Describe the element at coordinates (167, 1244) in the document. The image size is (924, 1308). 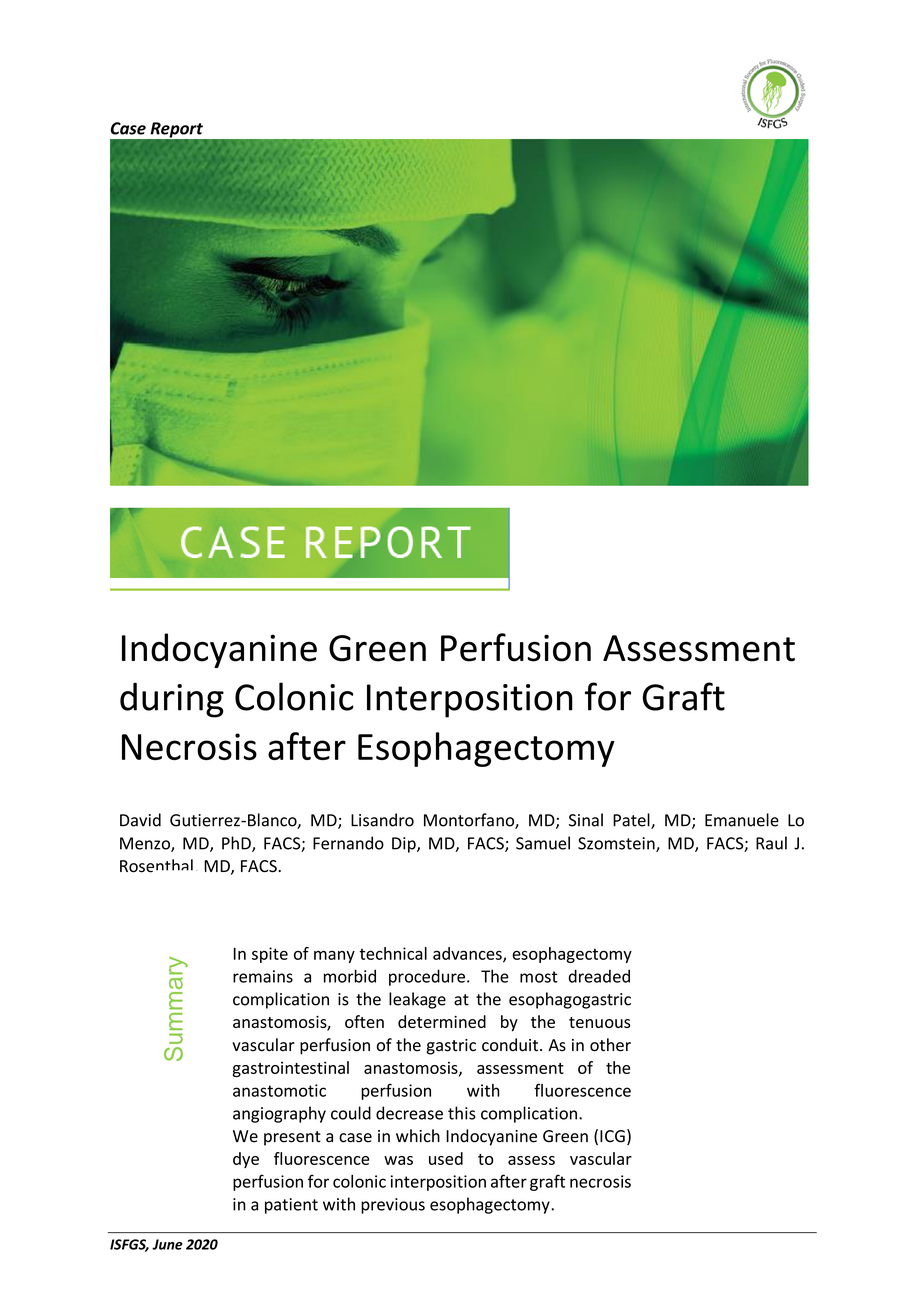
I see `June` at that location.
